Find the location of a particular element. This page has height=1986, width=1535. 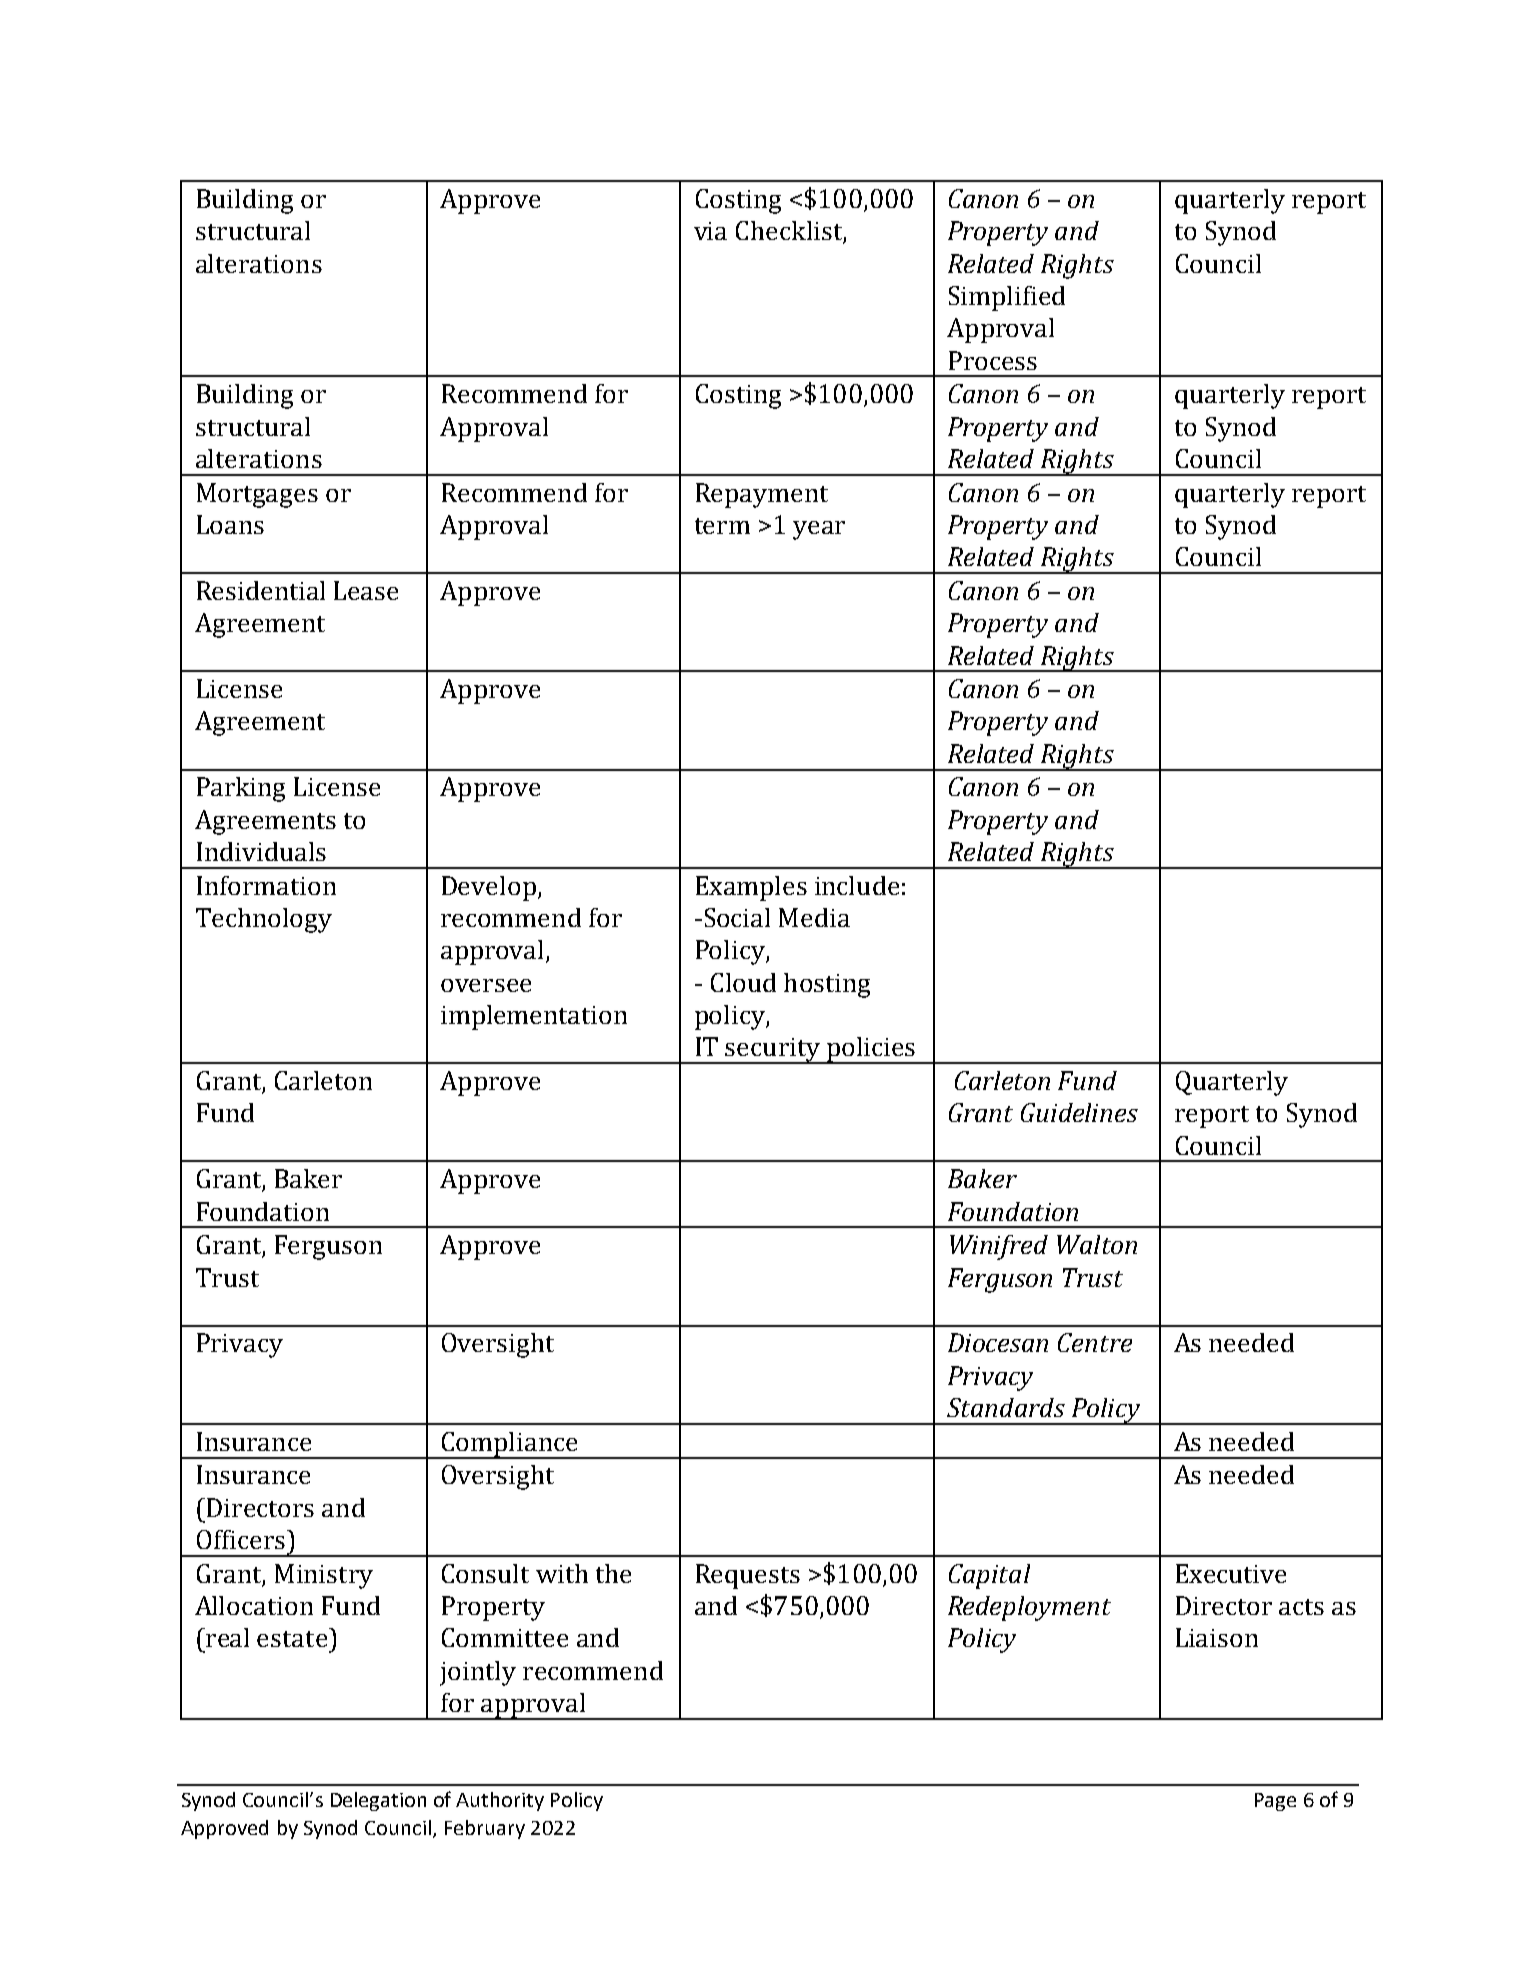

Examples is located at coordinates (751, 888).
